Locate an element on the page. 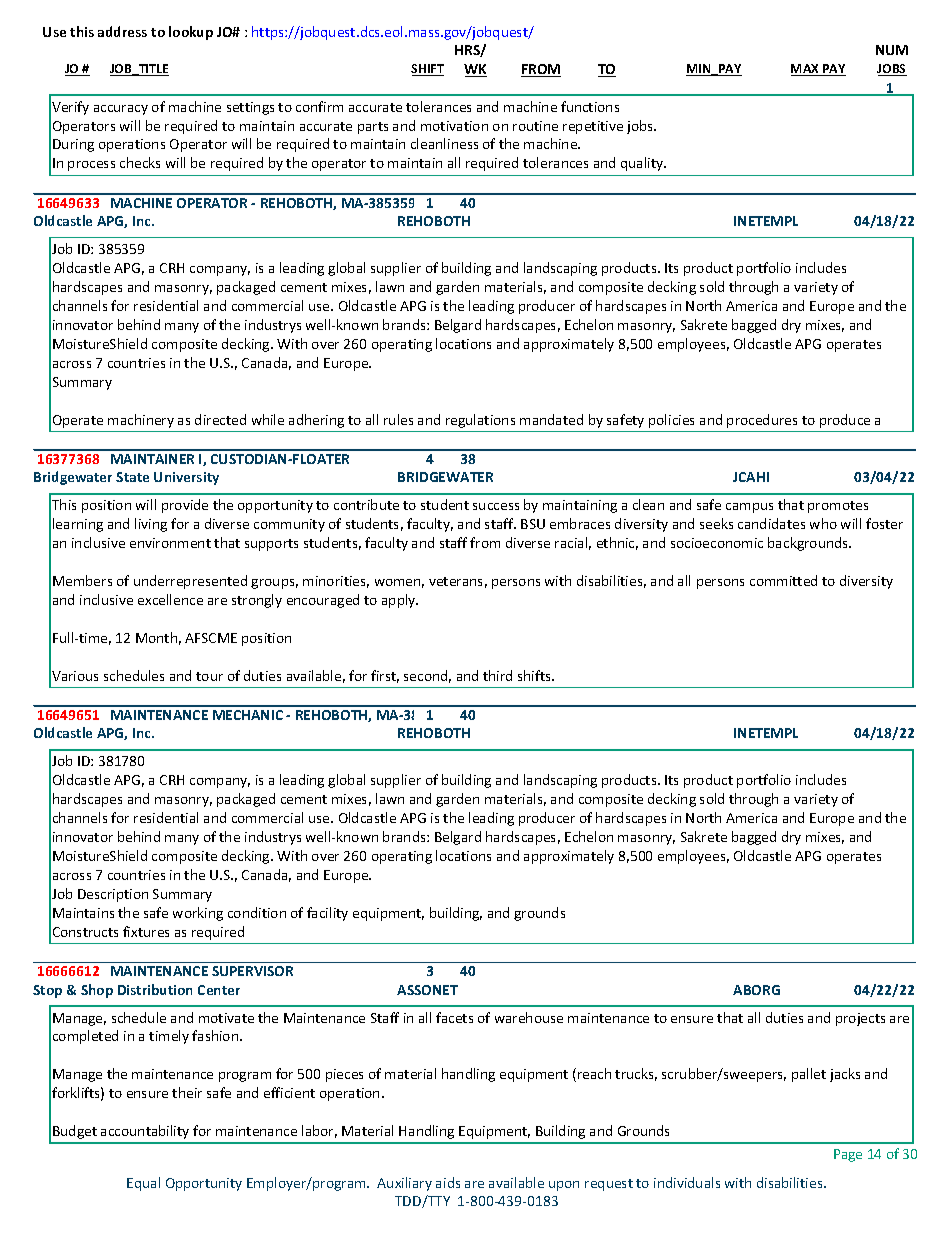  procedures is located at coordinates (762, 421).
